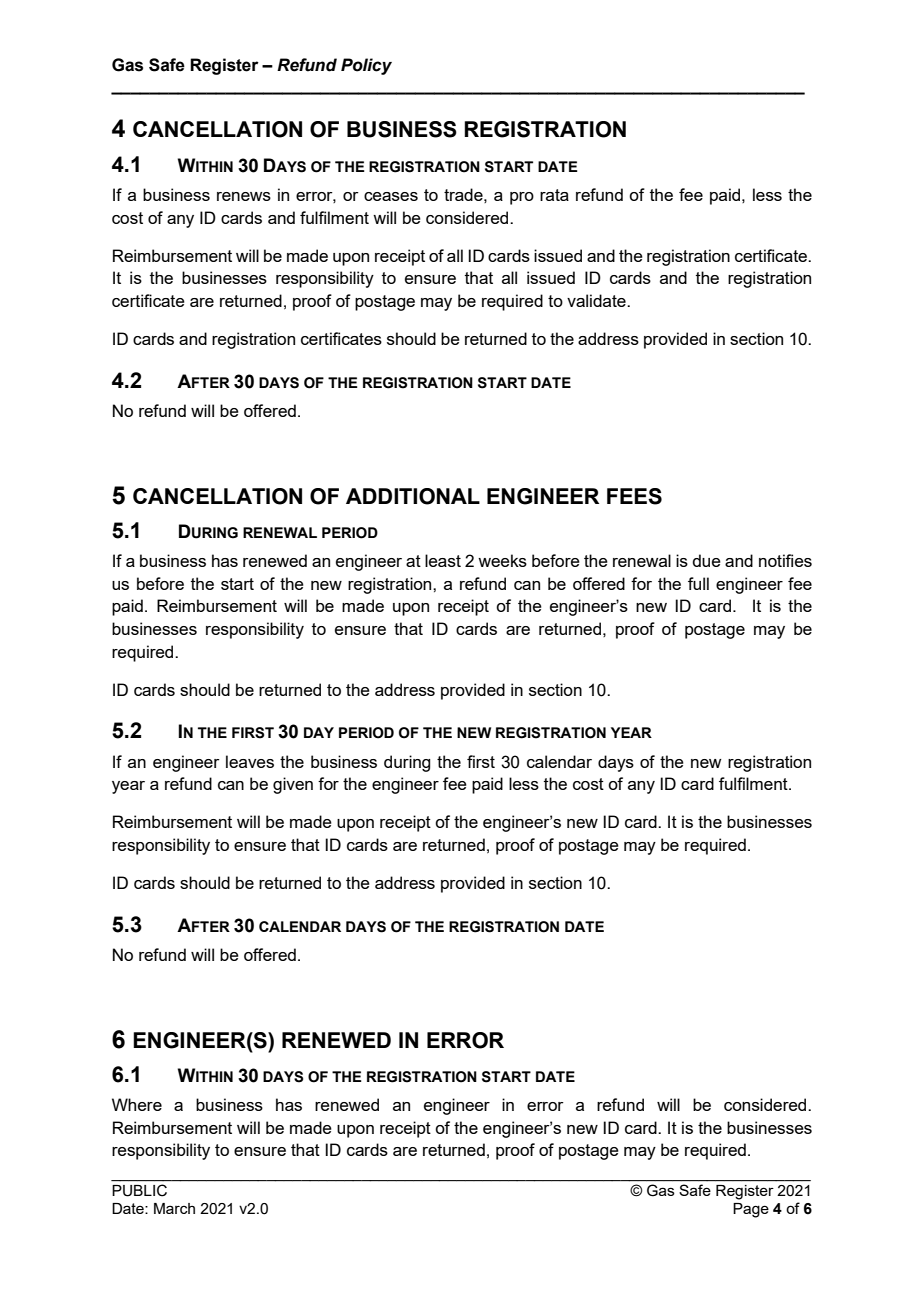 The image size is (924, 1308). Describe the element at coordinates (751, 1210) in the screenshot. I see `Page` at that location.
